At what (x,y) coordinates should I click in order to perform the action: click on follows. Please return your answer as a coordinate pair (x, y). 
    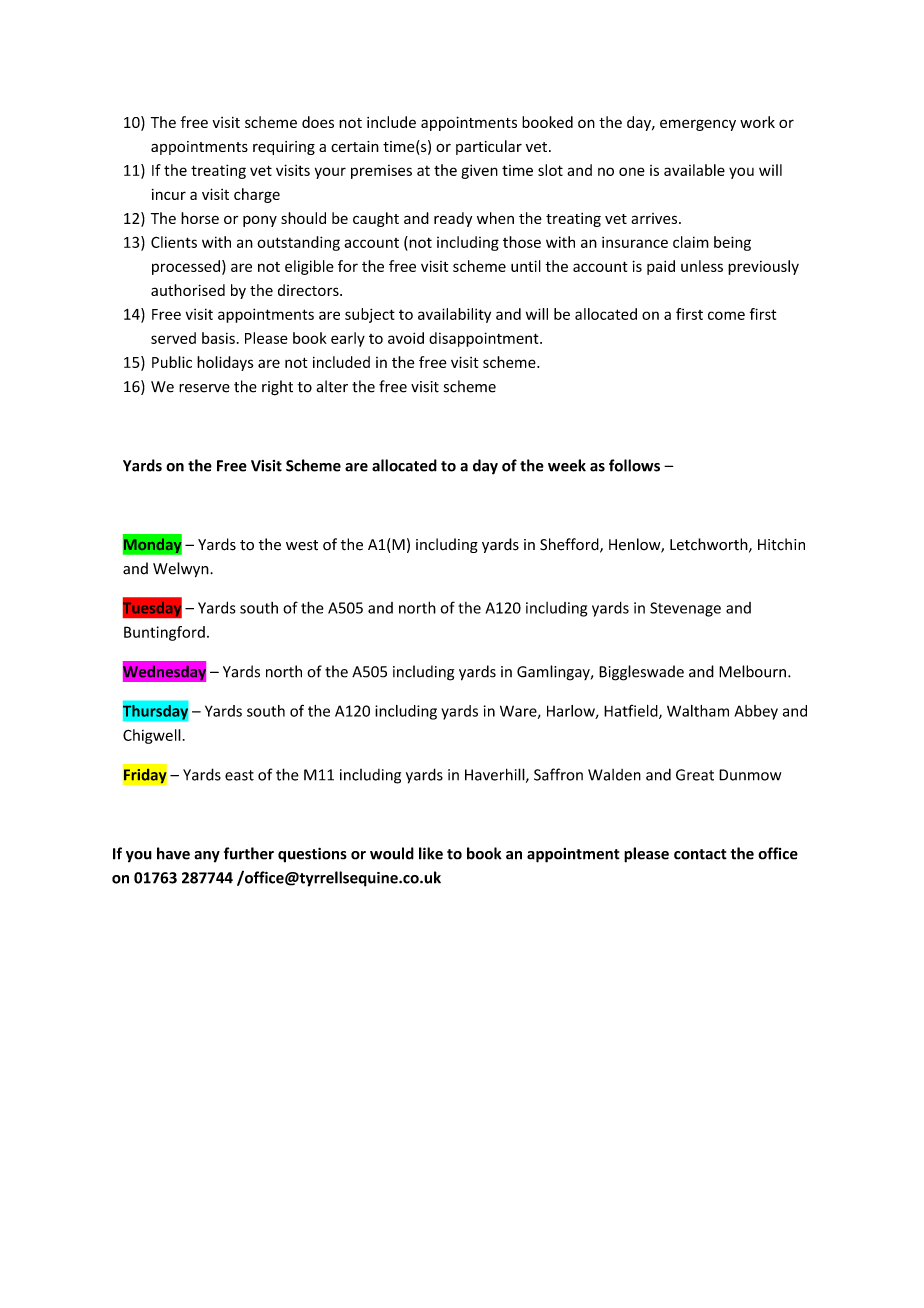
    Looking at the image, I should click on (634, 465).
